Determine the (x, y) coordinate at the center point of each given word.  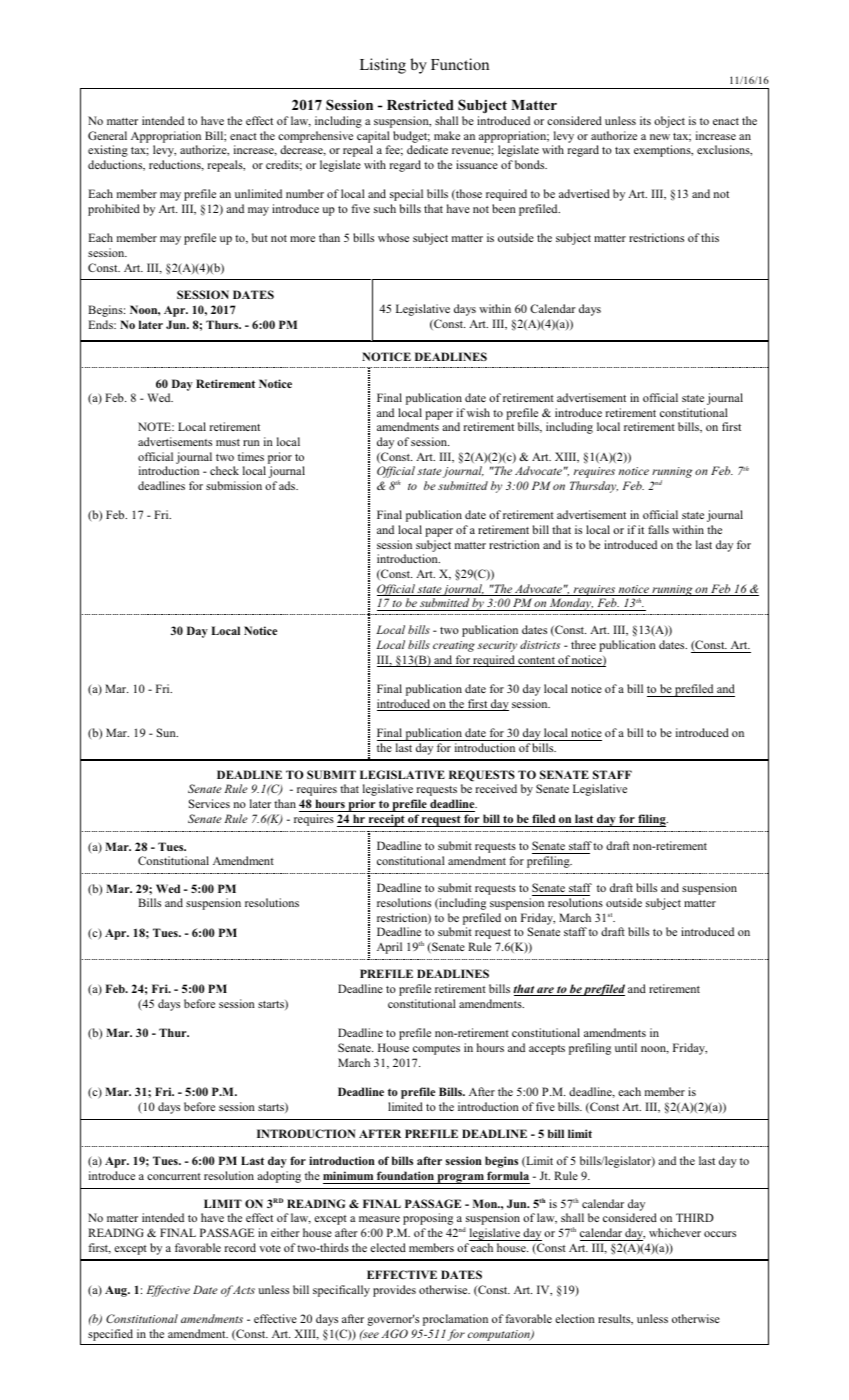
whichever (675, 1232)
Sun (167, 732)
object (669, 122)
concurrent (174, 1176)
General (107, 135)
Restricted (420, 104)
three (583, 644)
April (389, 948)
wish (478, 412)
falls (658, 529)
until (626, 1047)
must (228, 442)
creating (454, 646)
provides (394, 1291)
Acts (244, 1290)
